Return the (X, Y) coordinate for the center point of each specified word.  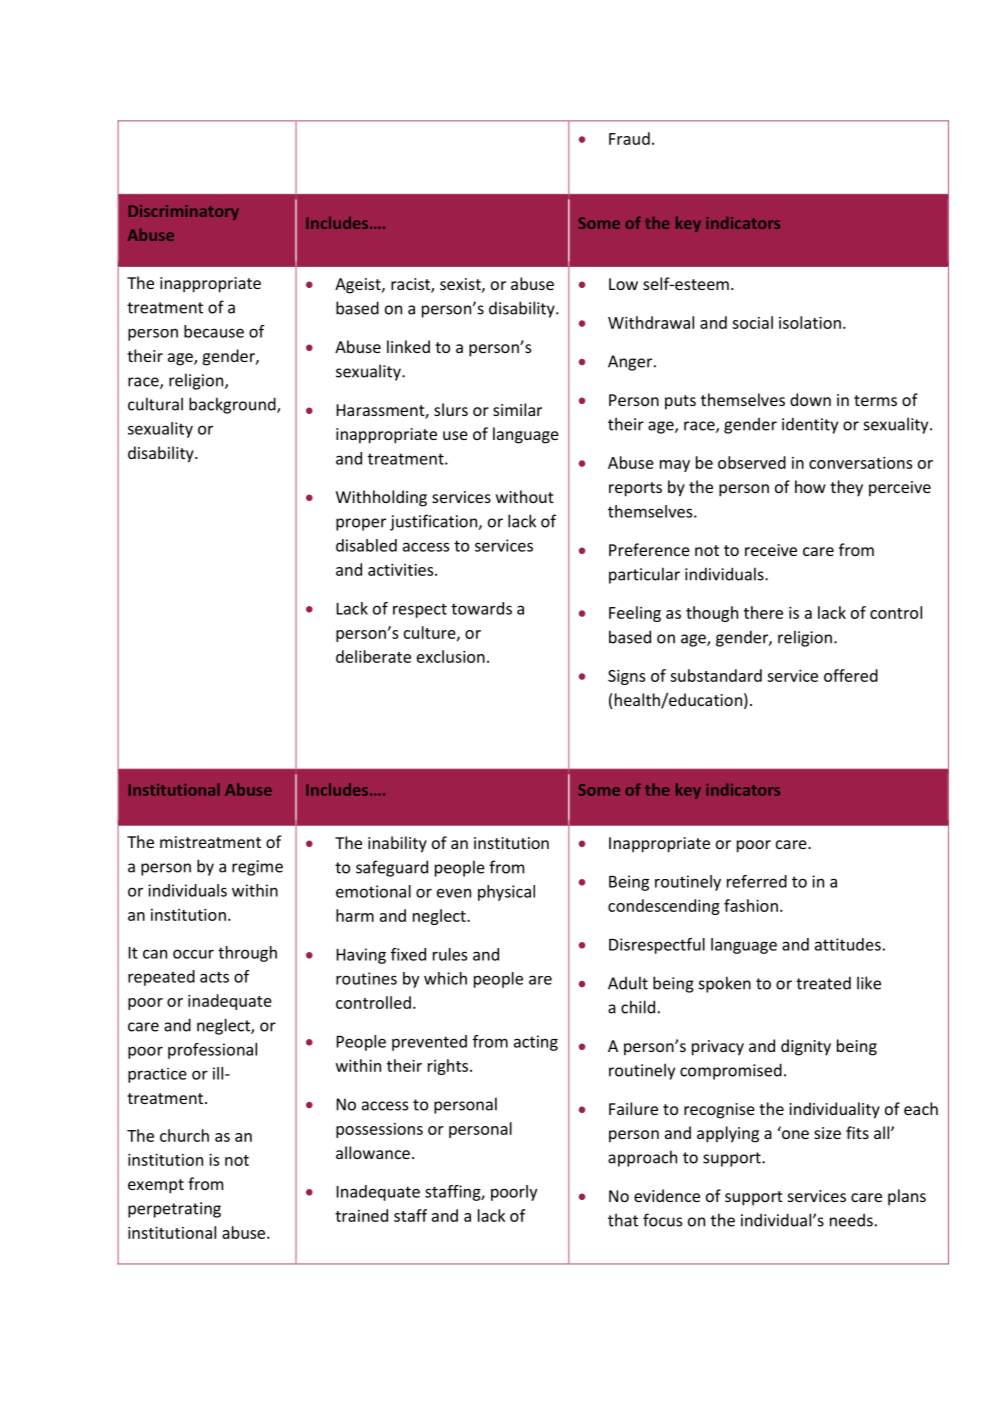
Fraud (629, 138)
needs (851, 1220)
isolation (810, 322)
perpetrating (174, 1210)
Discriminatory (184, 212)
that (623, 1220)
